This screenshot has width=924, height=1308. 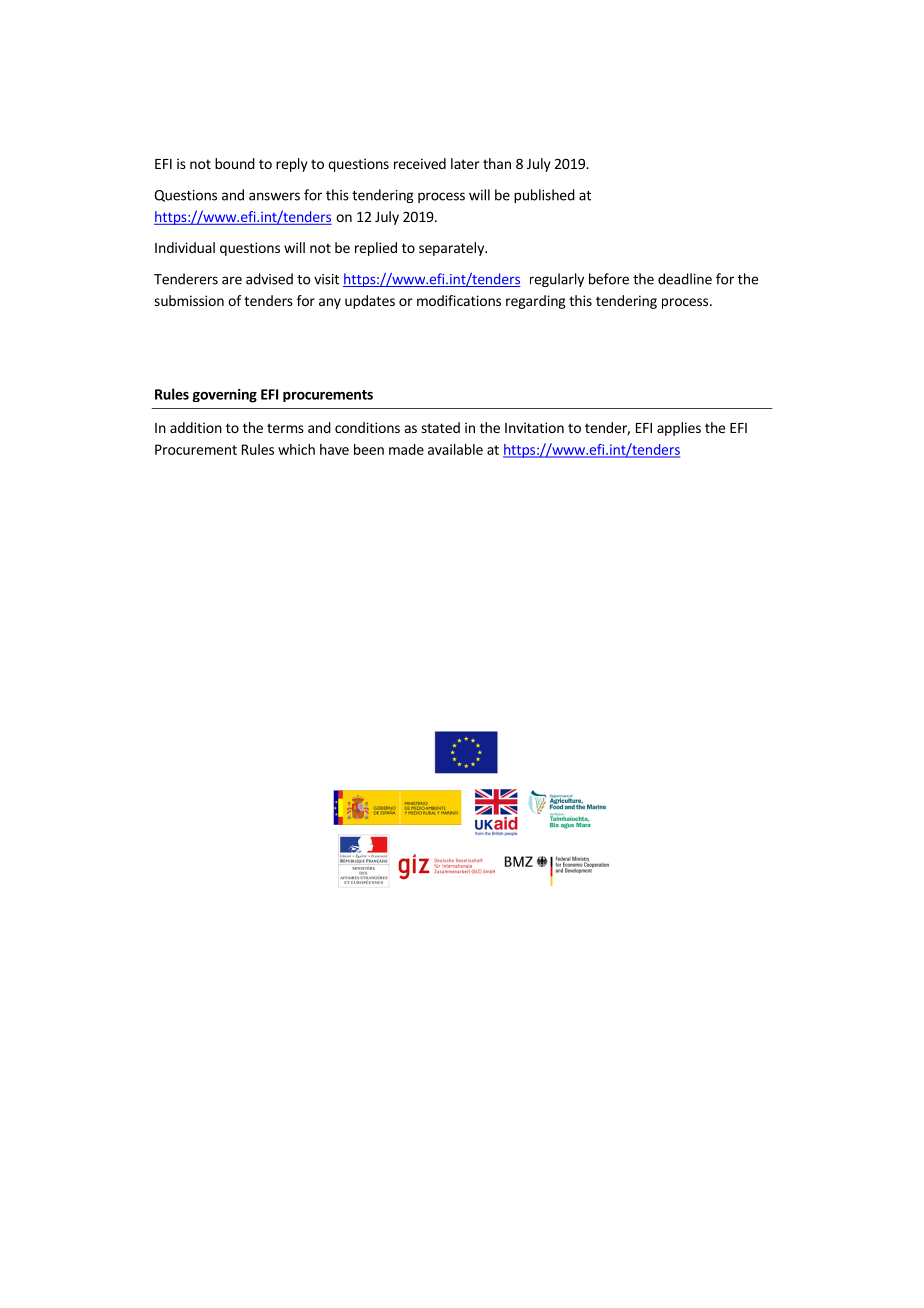 I want to click on submission, so click(x=189, y=300).
